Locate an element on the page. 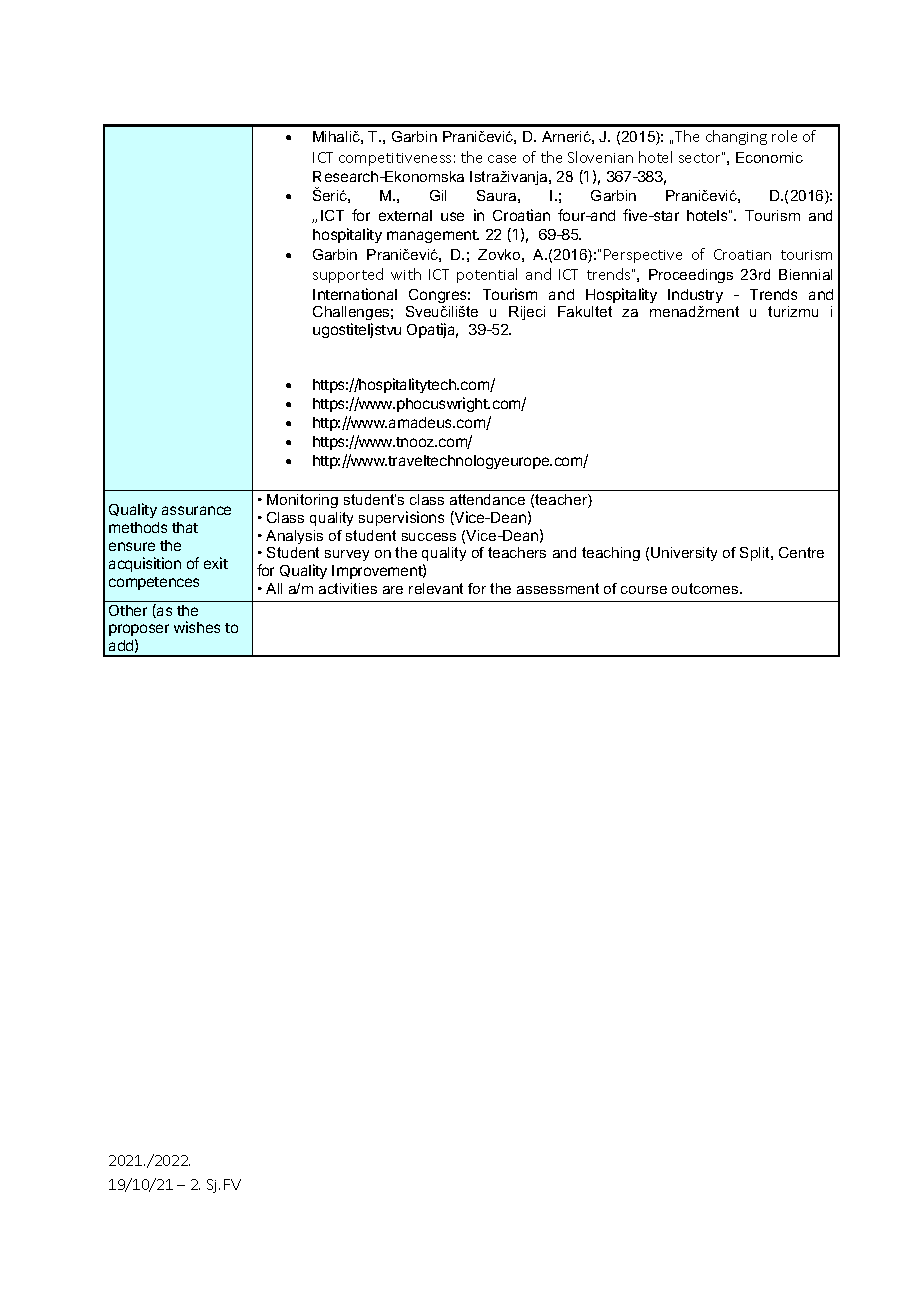 The height and width of the image is (1308, 924). Split is located at coordinates (756, 554).
